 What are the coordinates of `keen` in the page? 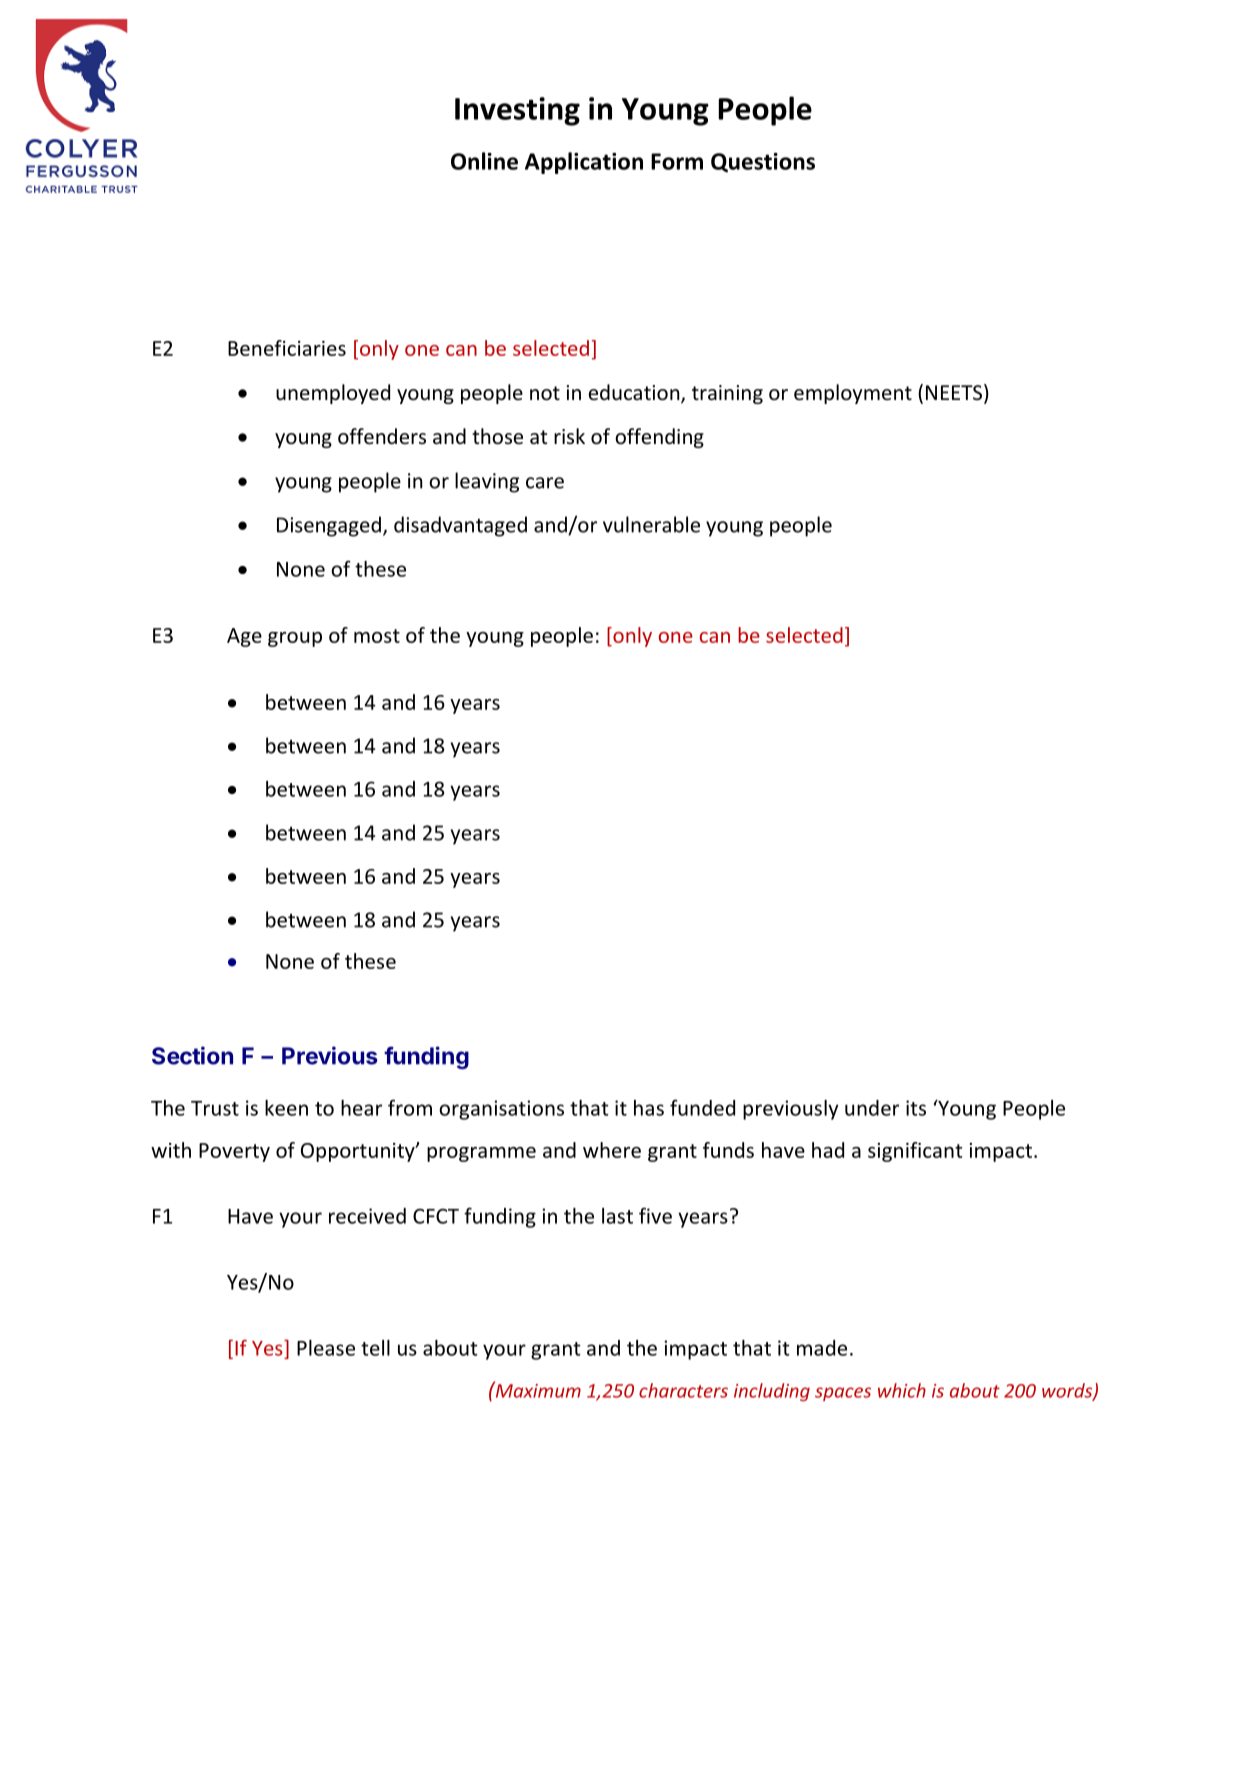 It's located at (286, 1108).
